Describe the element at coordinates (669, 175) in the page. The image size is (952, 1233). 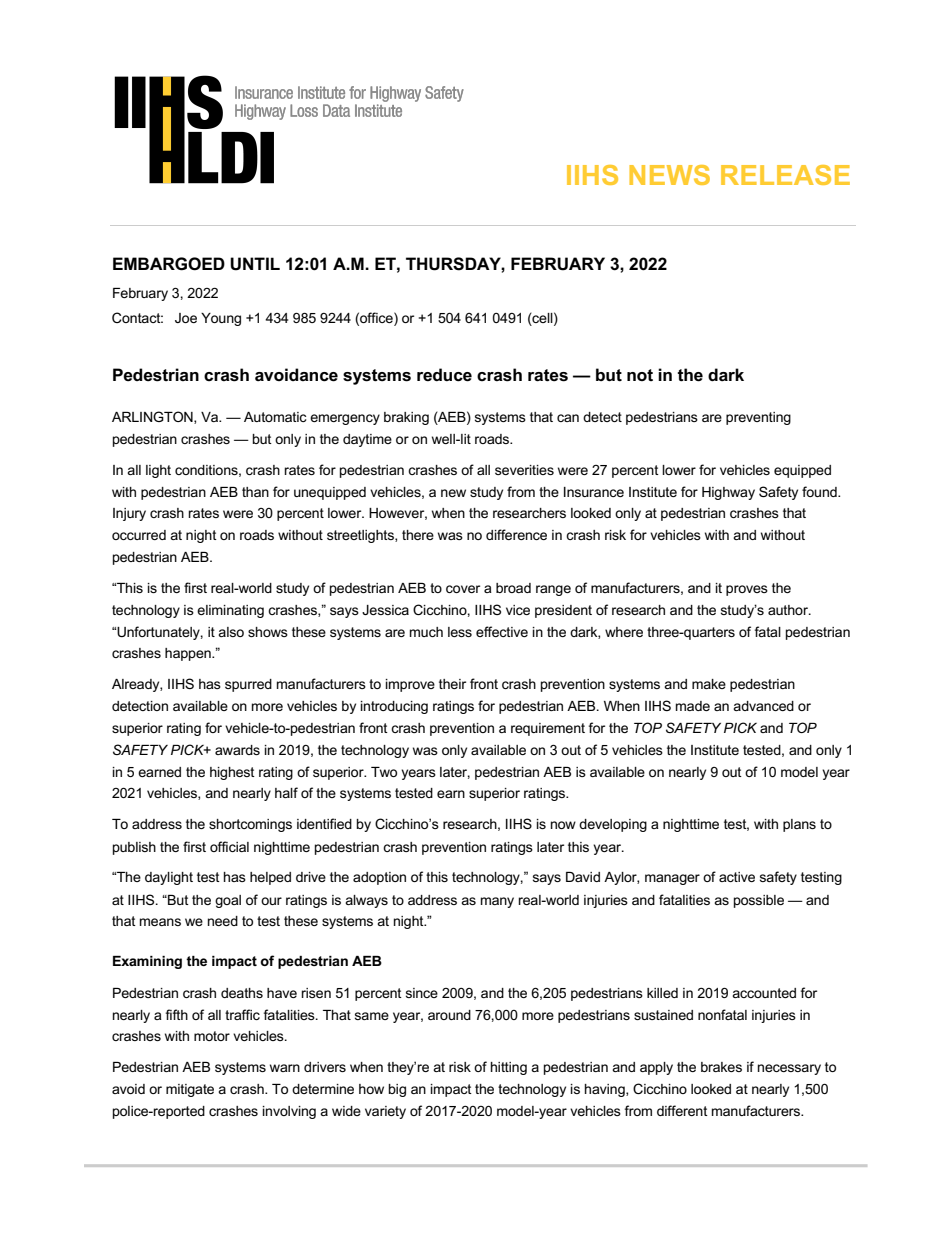
I see `NEWS` at that location.
